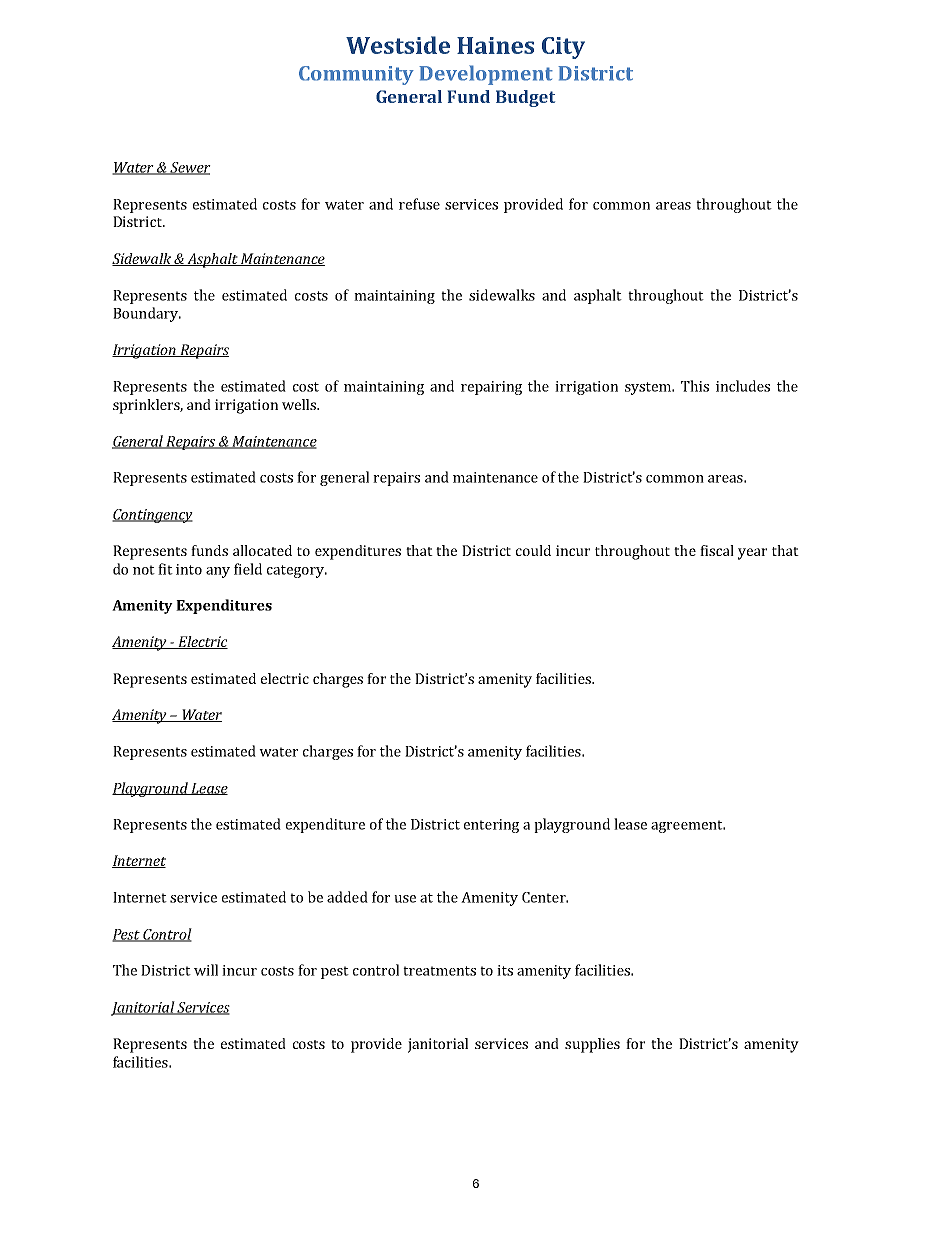  Describe the element at coordinates (189, 168) in the screenshot. I see `Sewer` at that location.
